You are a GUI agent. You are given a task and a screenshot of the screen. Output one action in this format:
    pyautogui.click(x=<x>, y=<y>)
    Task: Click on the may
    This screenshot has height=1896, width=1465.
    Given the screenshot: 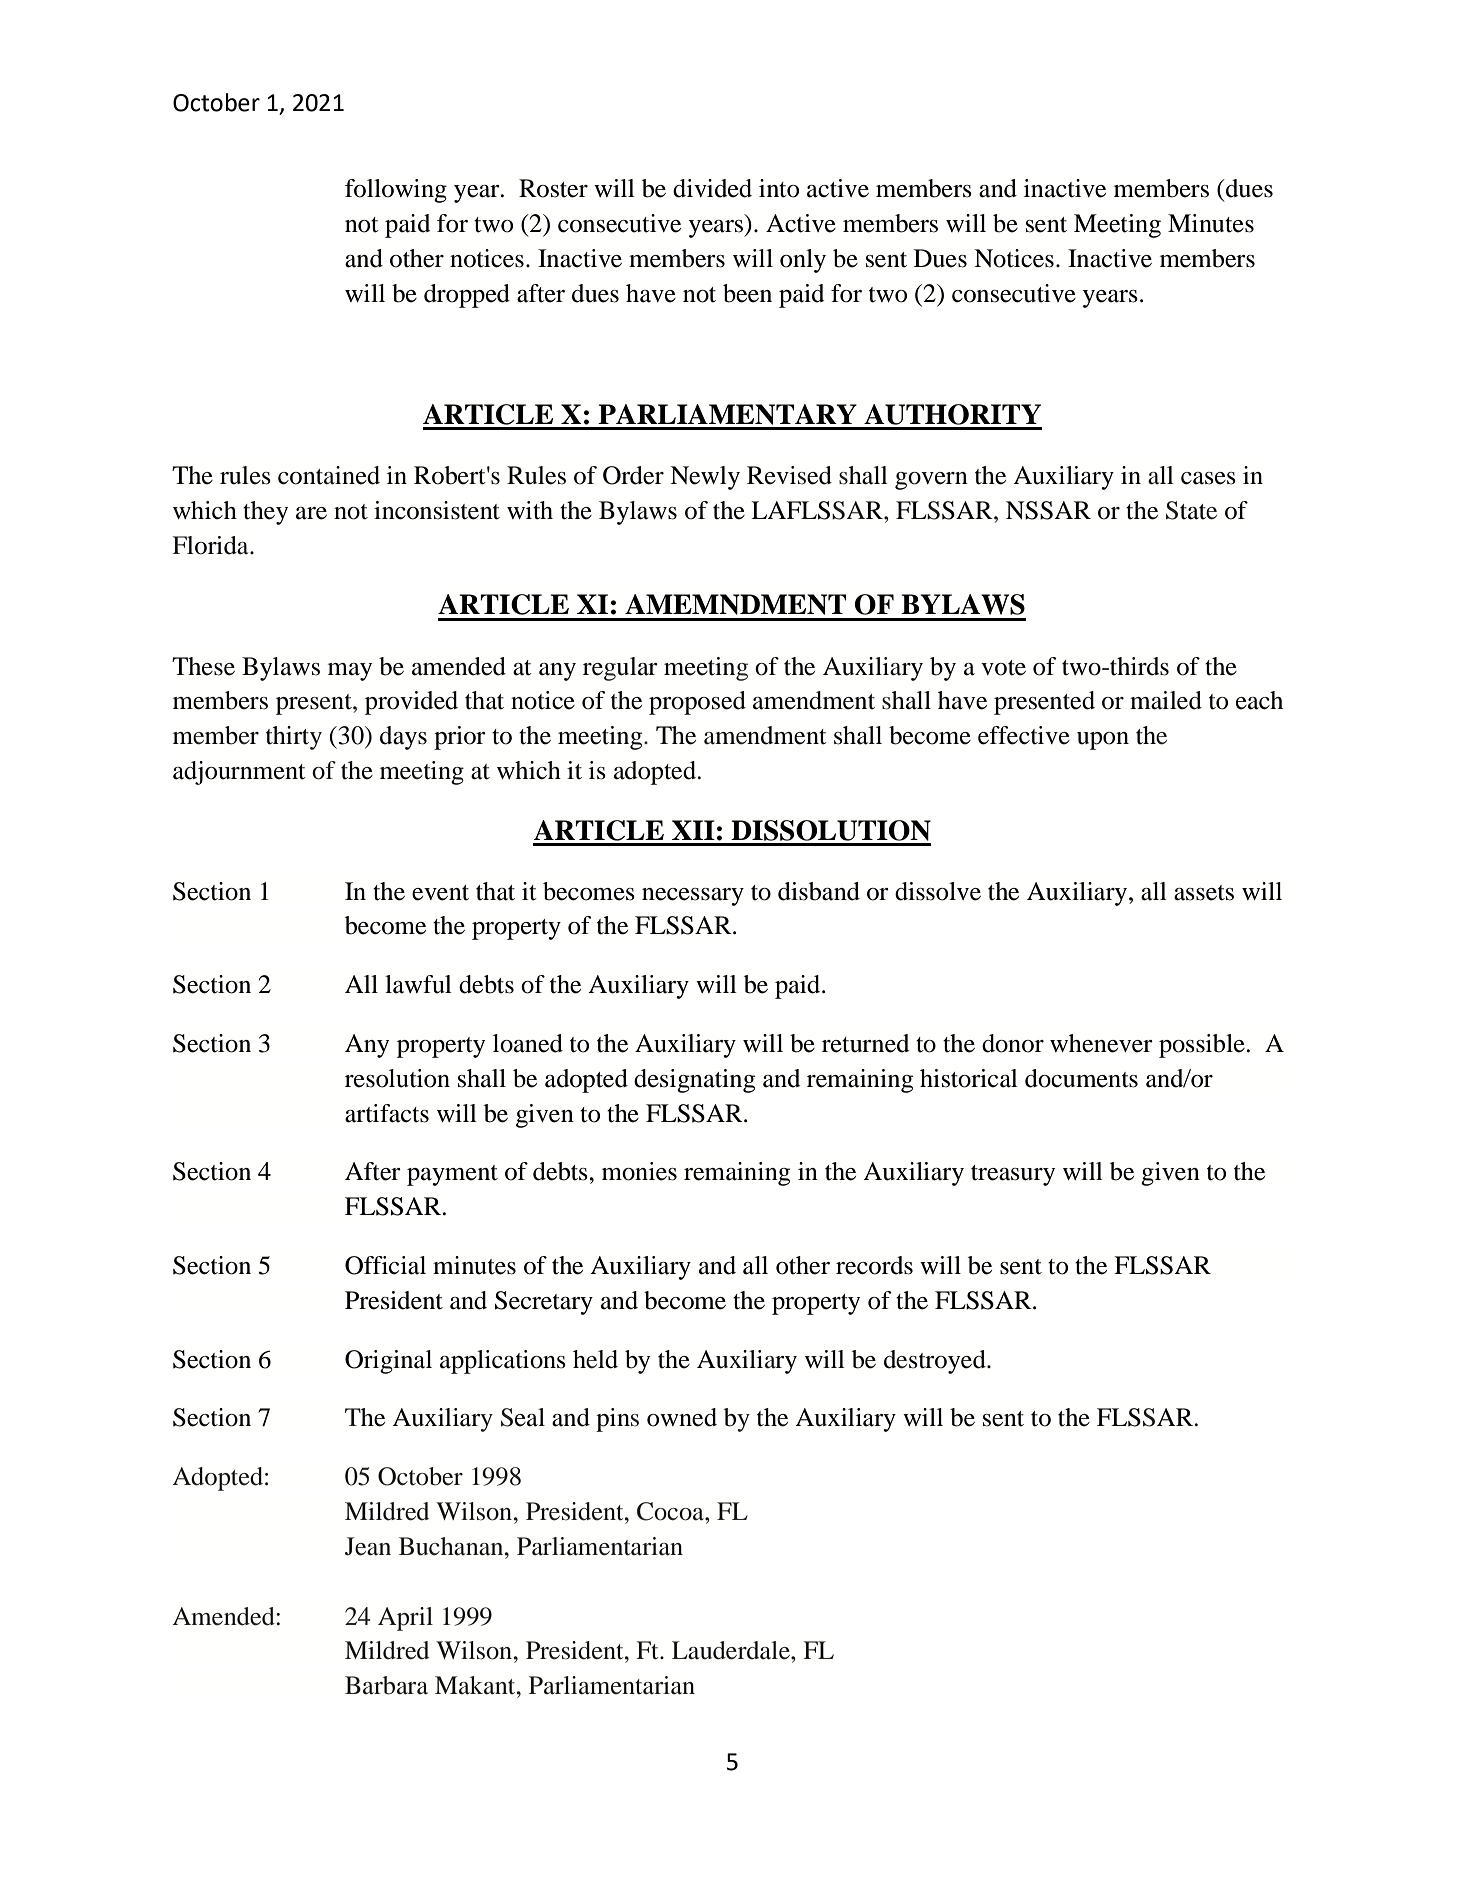 What is the action you would take?
    pyautogui.click(x=350, y=672)
